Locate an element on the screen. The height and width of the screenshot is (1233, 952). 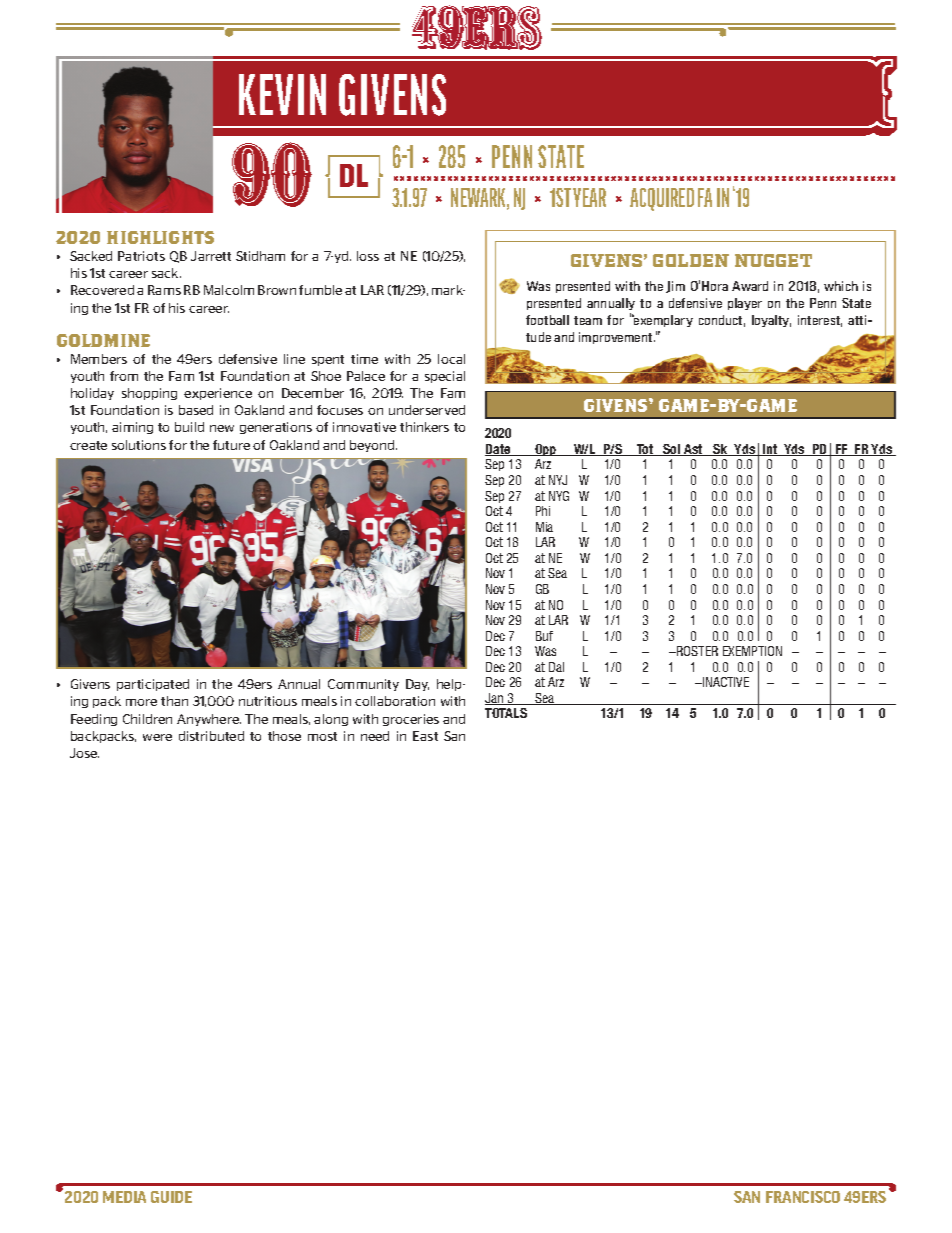
KEVIN is located at coordinates (282, 94).
